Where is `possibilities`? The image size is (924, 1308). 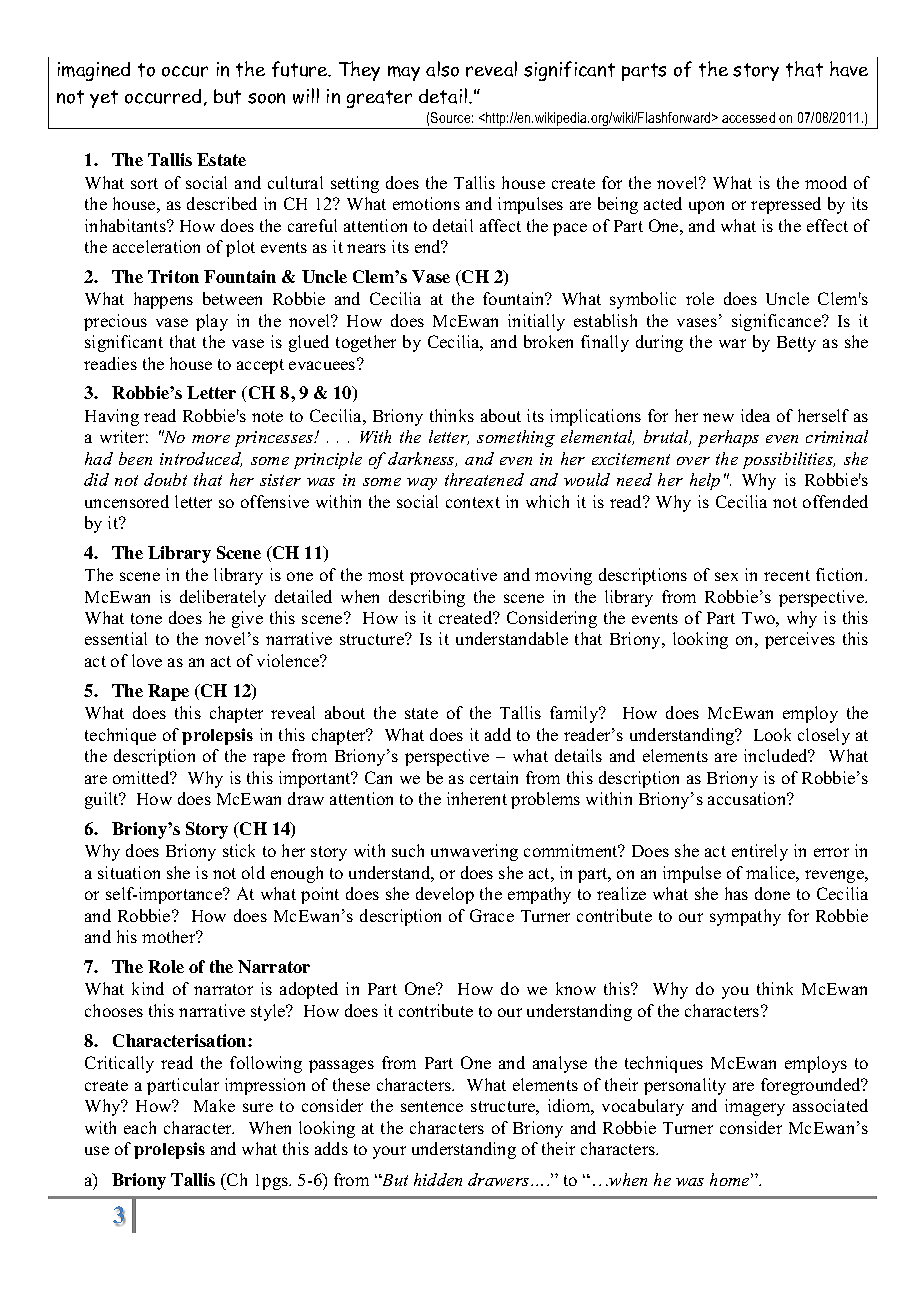 possibilities is located at coordinates (789, 460).
